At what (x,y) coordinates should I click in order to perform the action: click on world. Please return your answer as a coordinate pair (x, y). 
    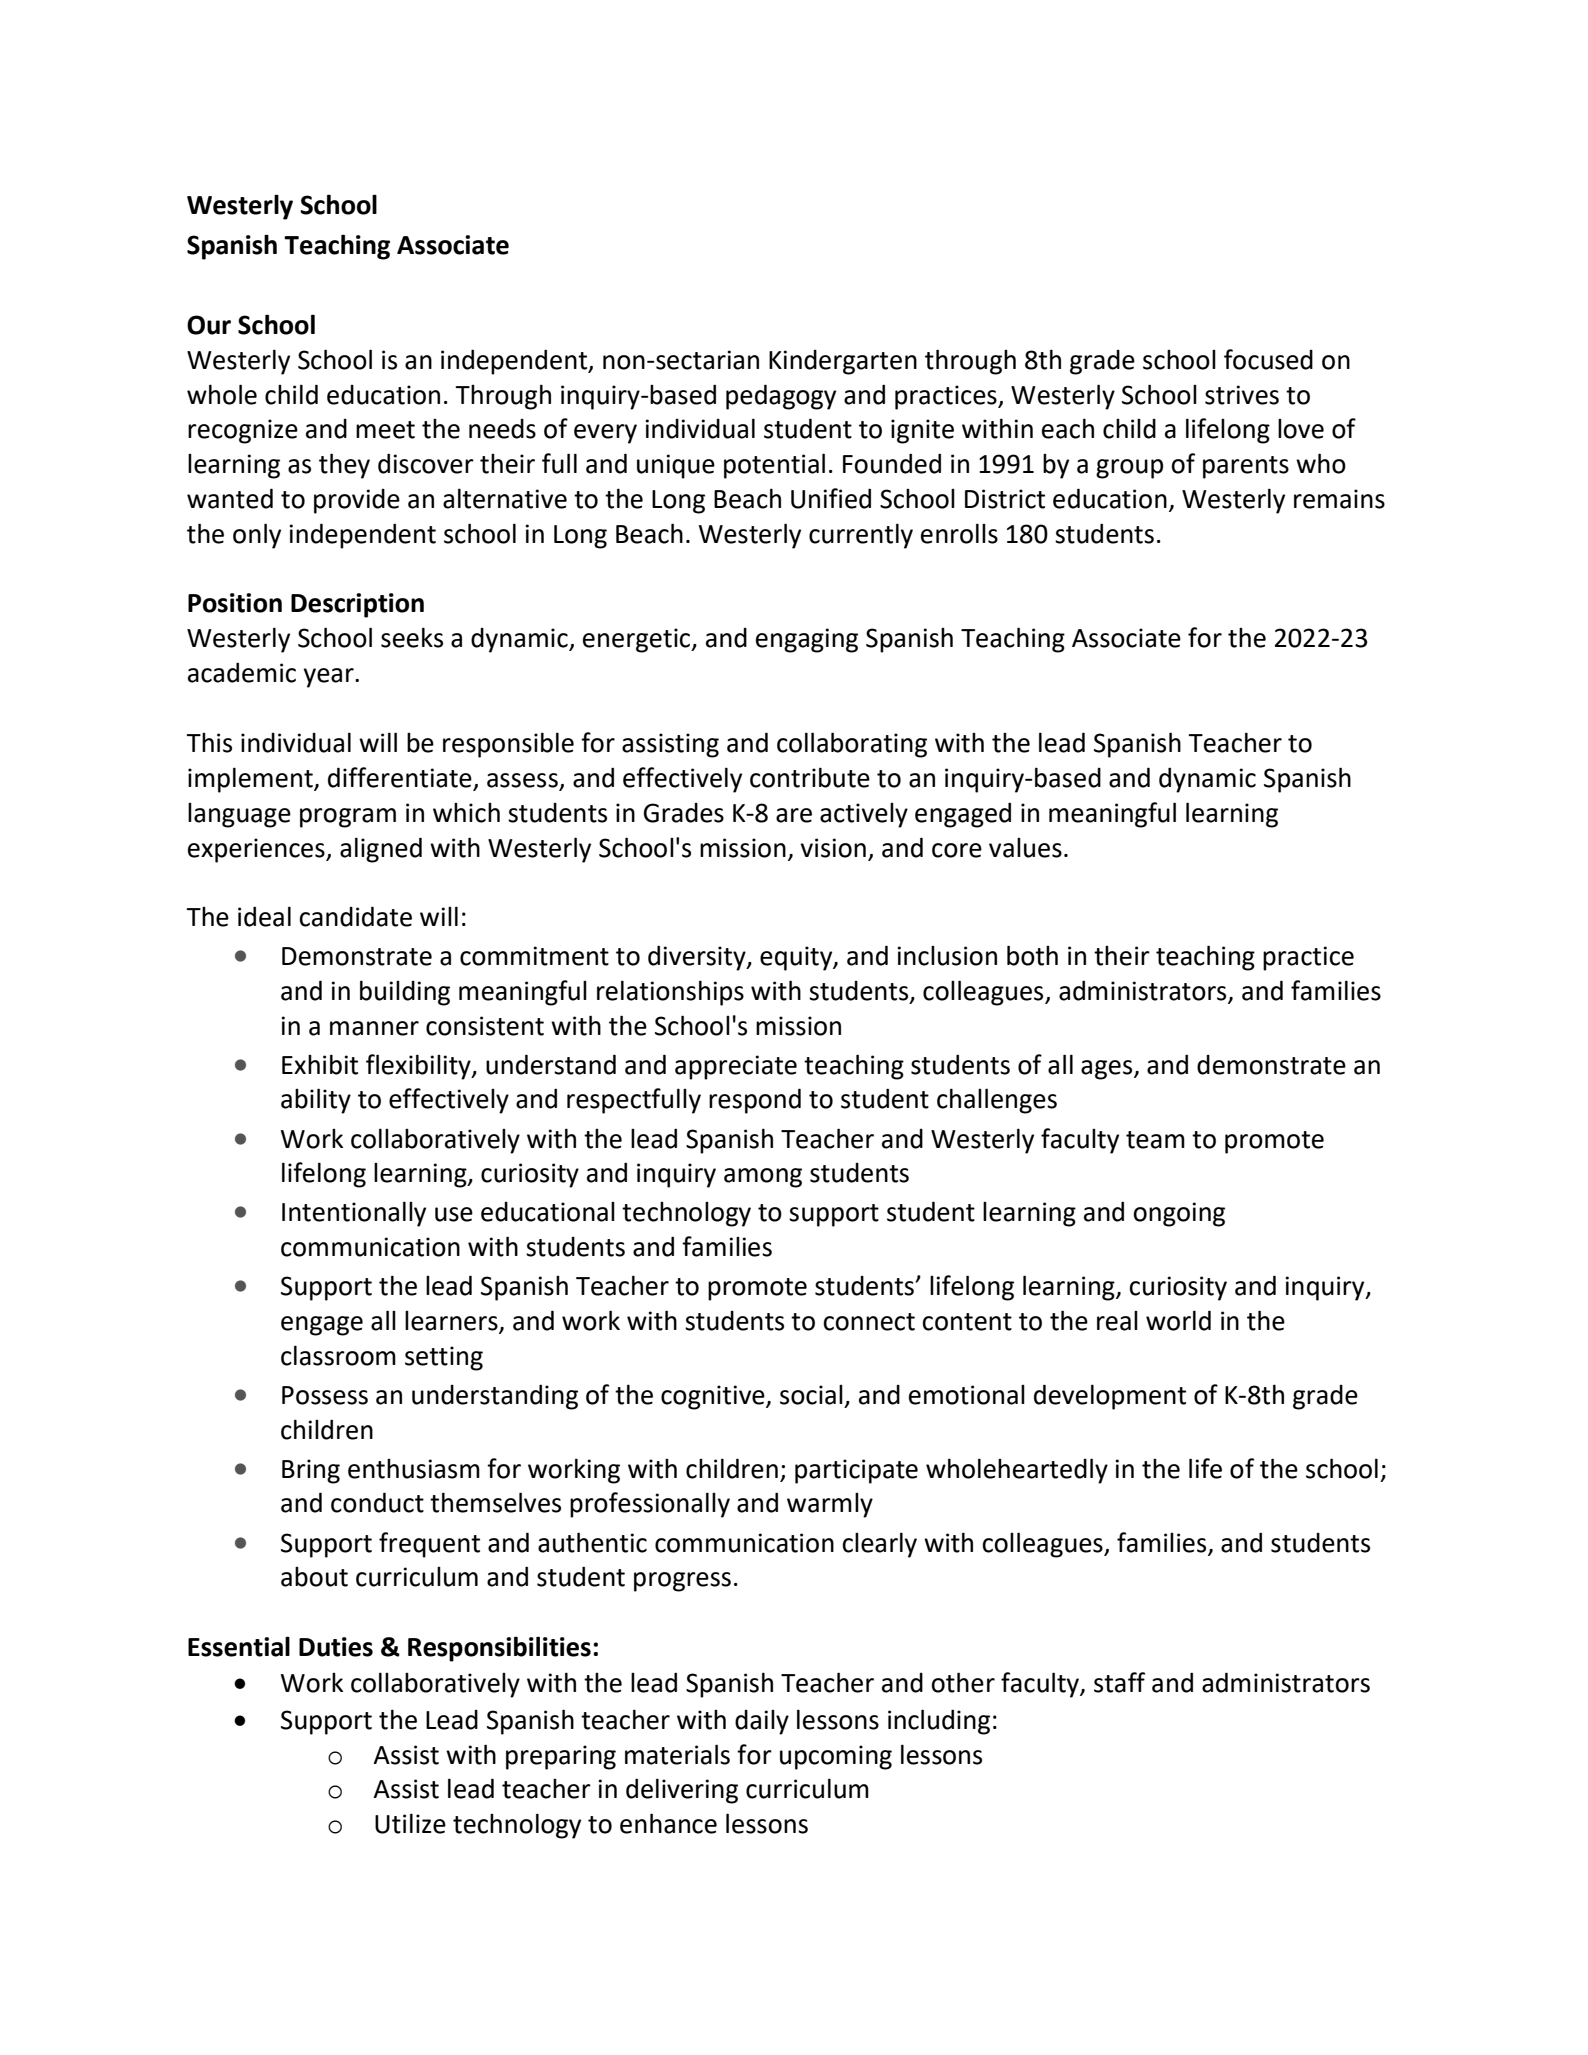
    Looking at the image, I should click on (1178, 1320).
